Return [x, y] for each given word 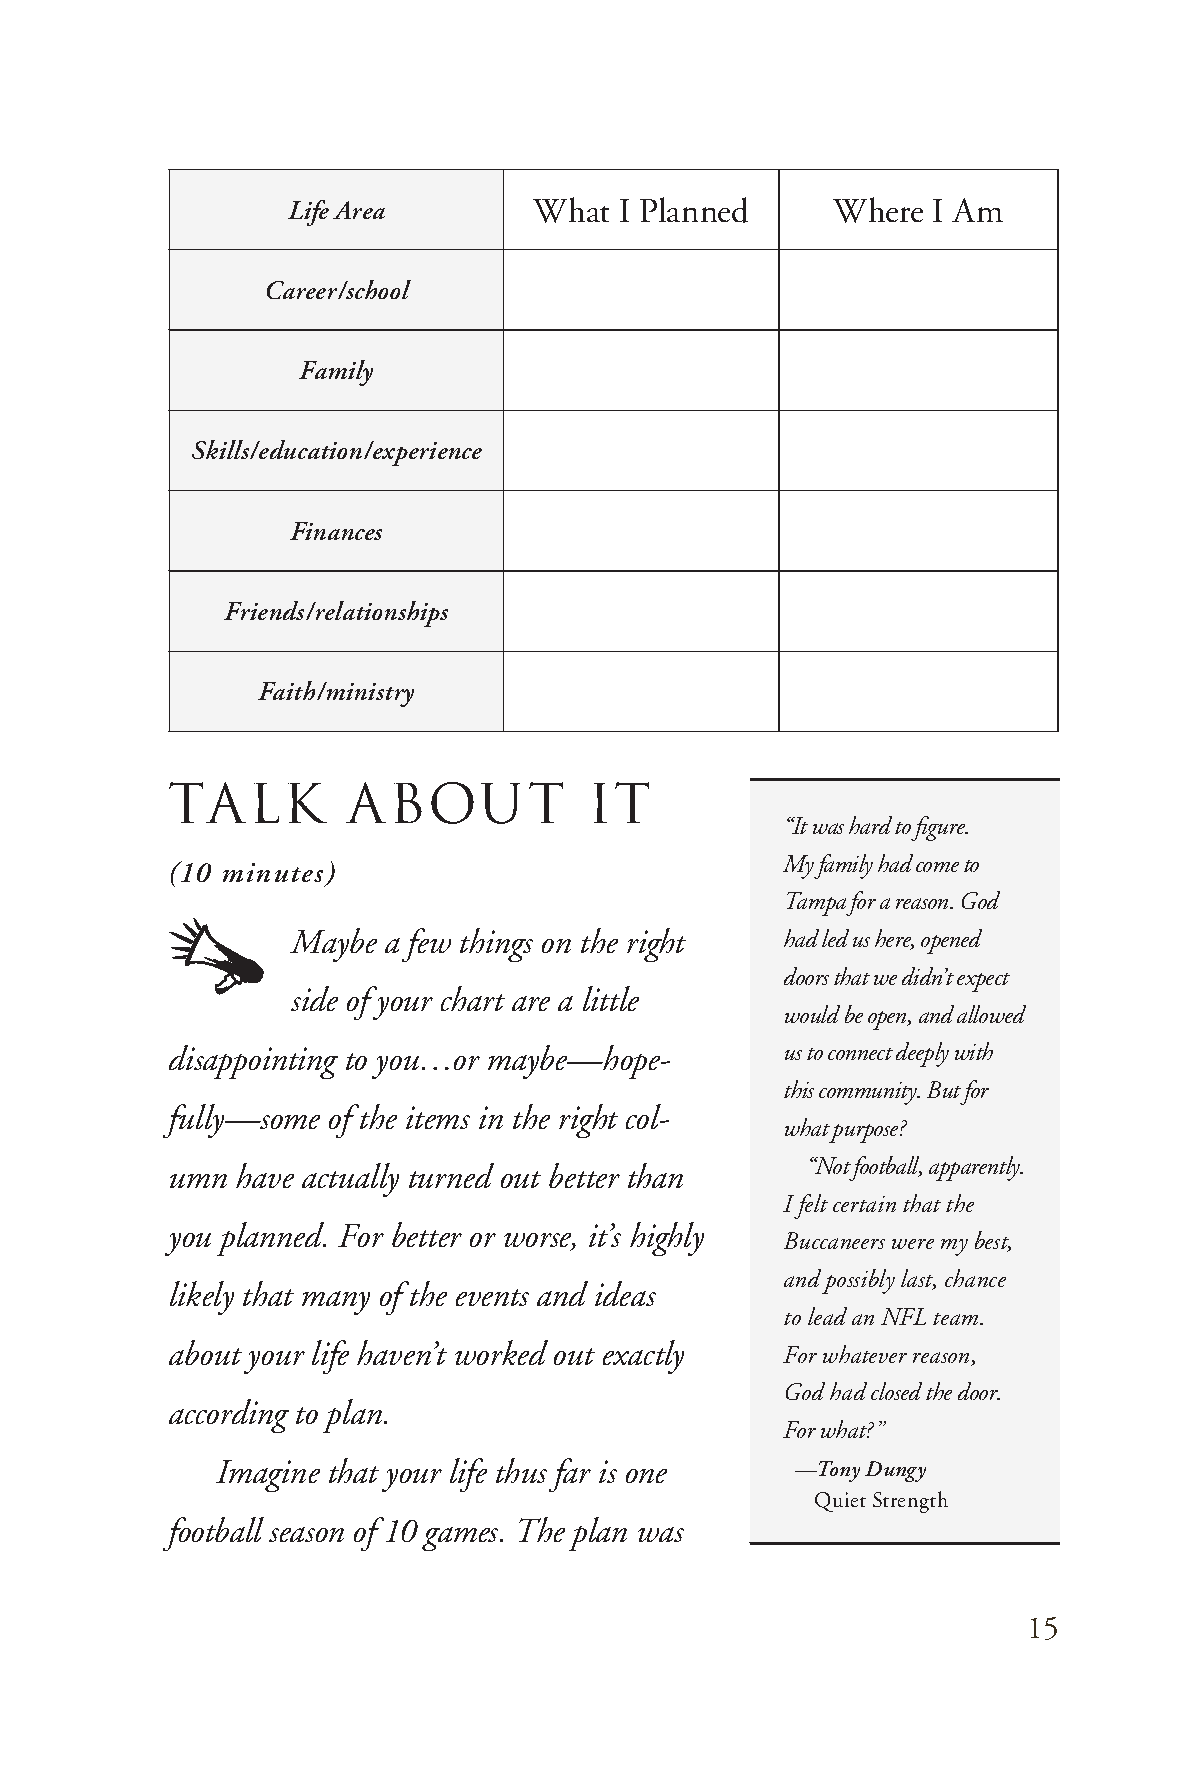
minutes [273, 872]
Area [359, 210]
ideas [625, 1293]
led [835, 938]
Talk [248, 802]
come [937, 867]
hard [870, 825]
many [336, 1303]
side [314, 998]
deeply [922, 1054]
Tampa [817, 904]
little [611, 998]
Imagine [268, 1476]
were [913, 1244]
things [496, 945]
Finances [336, 531]
